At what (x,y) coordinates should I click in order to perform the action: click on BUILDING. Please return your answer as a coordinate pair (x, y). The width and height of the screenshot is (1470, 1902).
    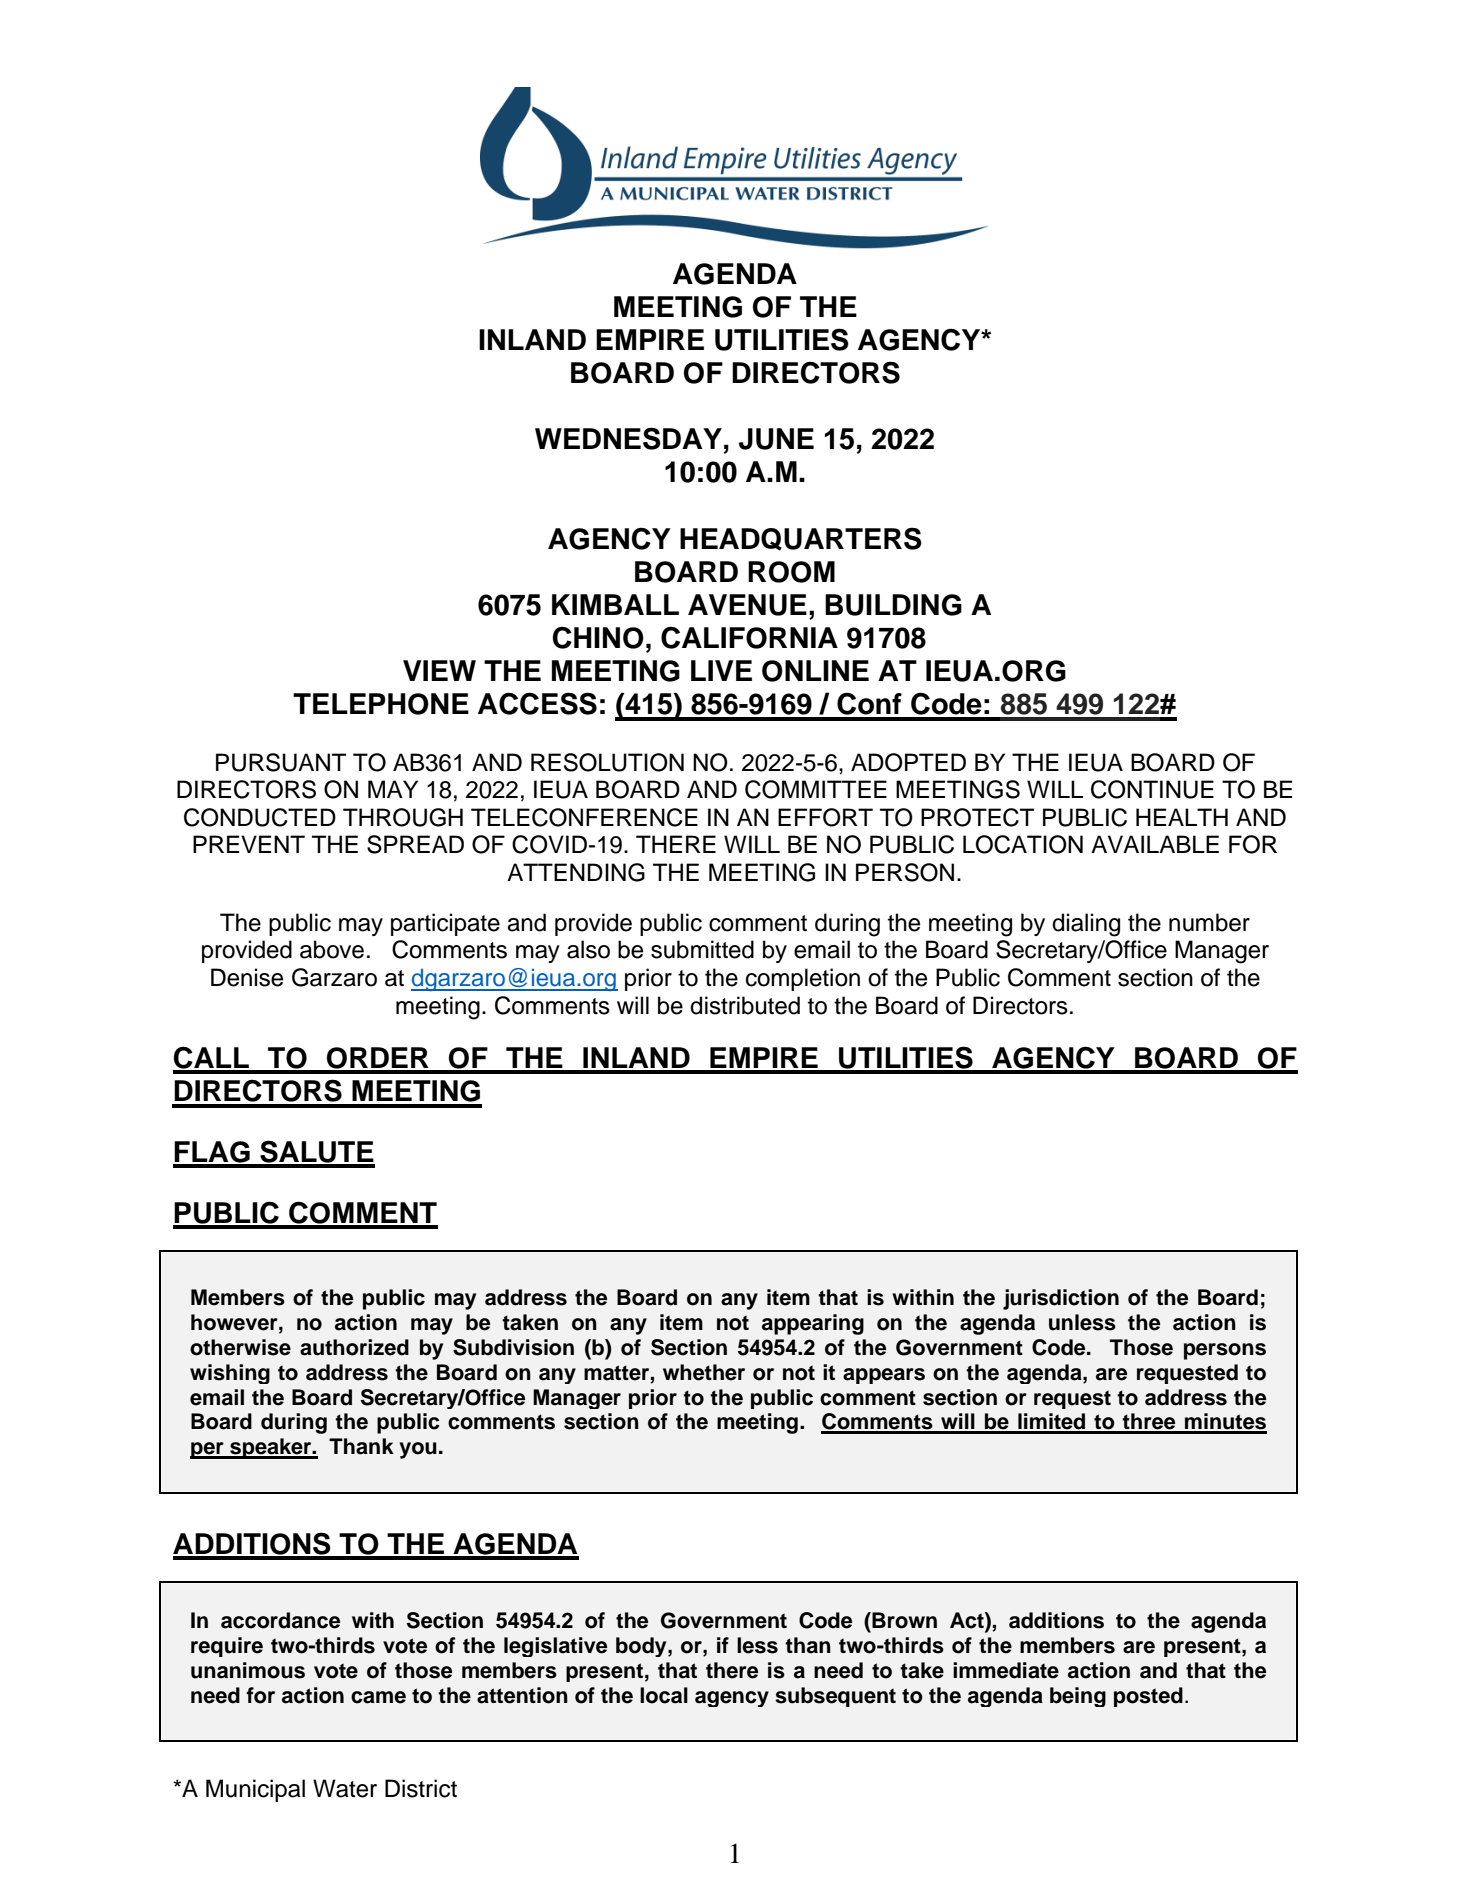
    Looking at the image, I should click on (893, 605).
